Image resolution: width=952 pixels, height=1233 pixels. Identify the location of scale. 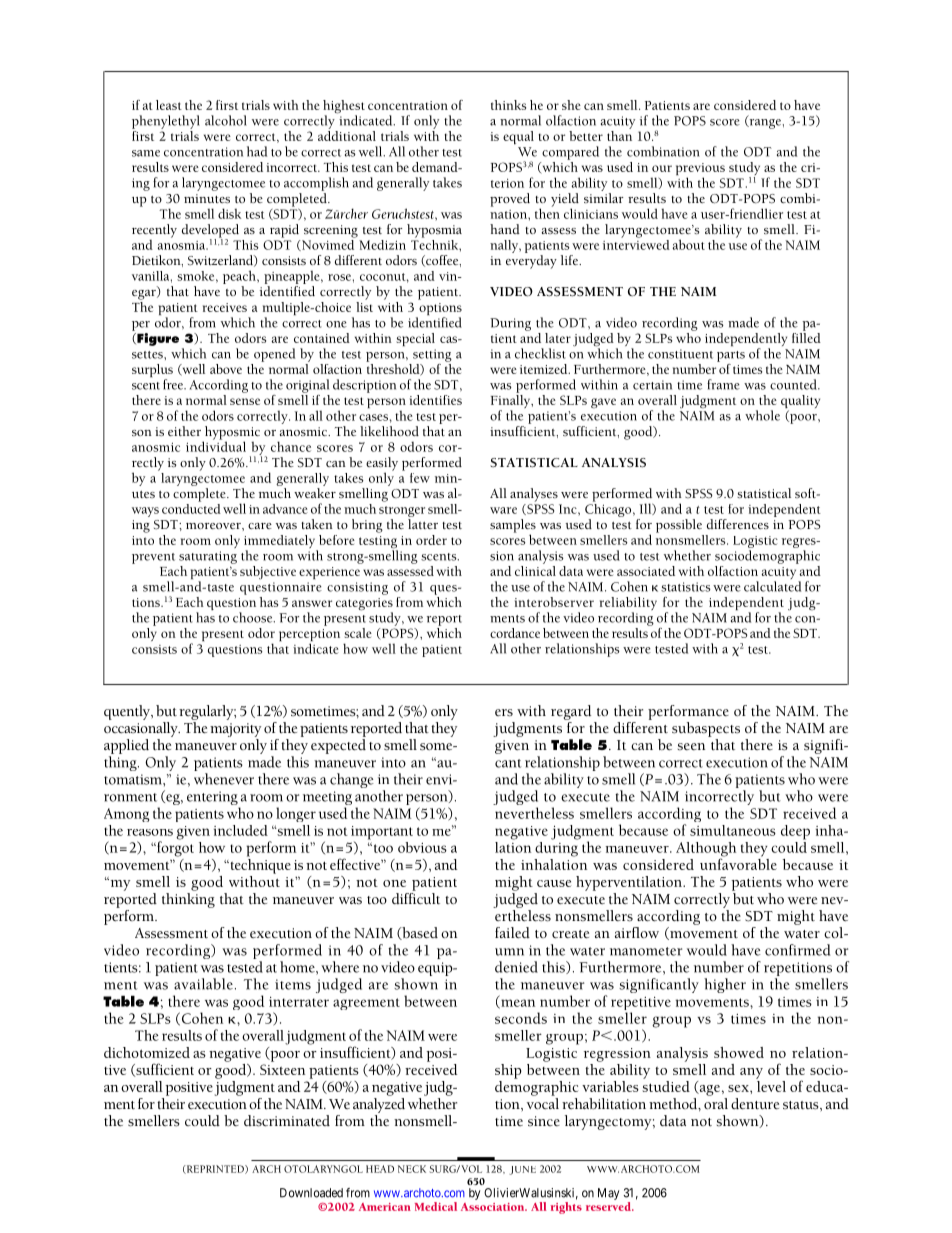
(358, 633).
